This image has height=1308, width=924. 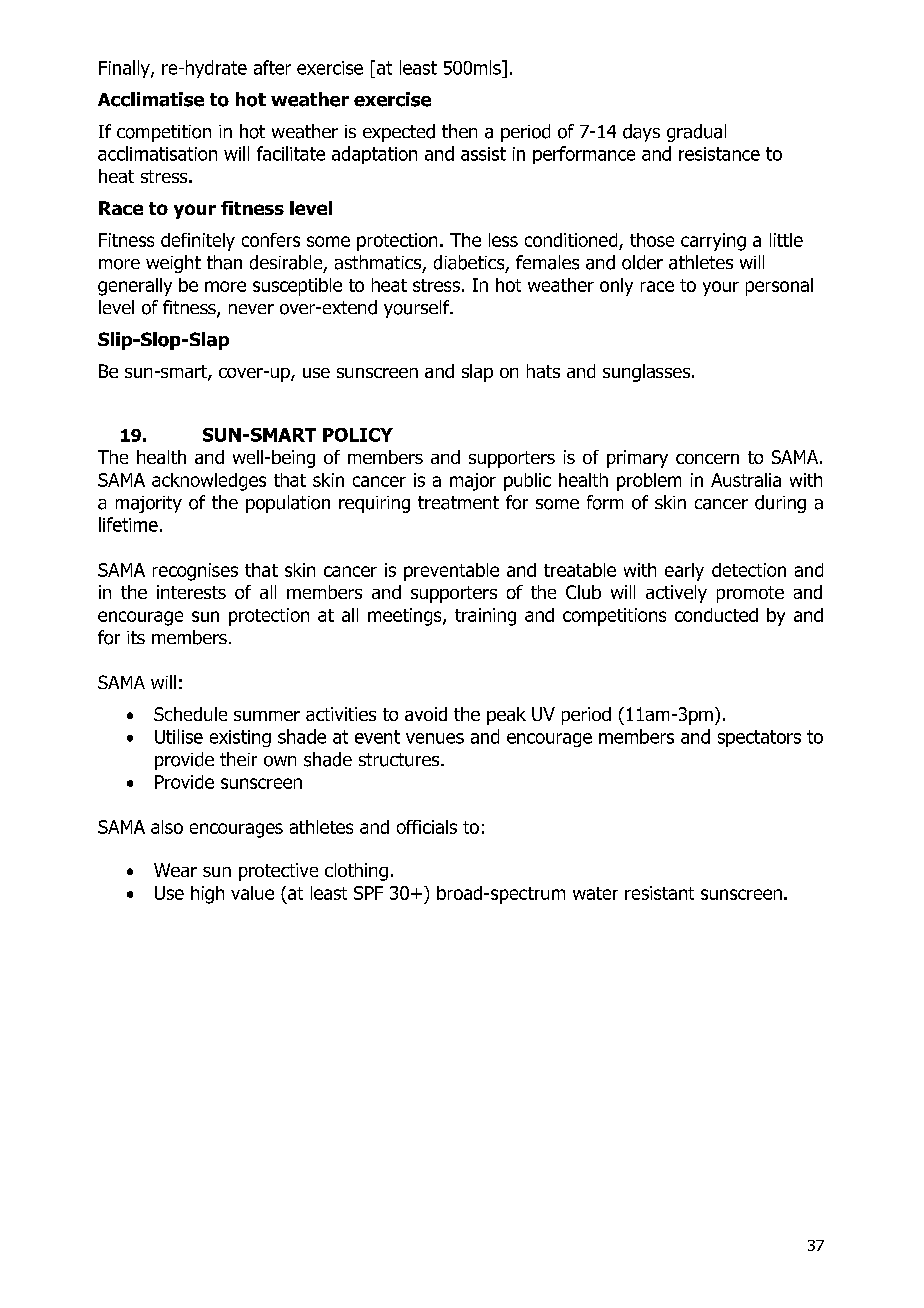 I want to click on treatment, so click(x=458, y=503).
